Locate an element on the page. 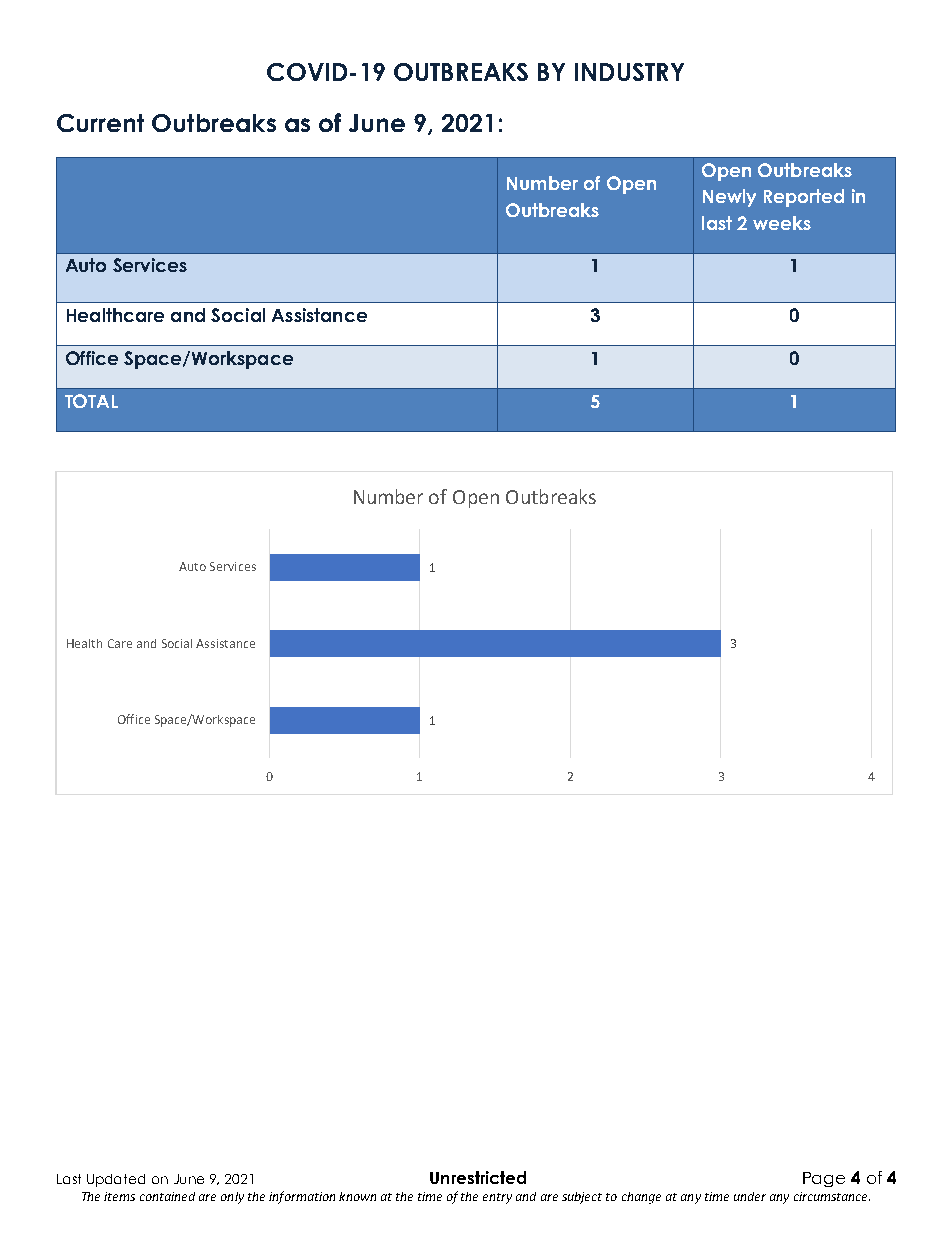 Image resolution: width=952 pixels, height=1233 pixels. Current is located at coordinates (100, 123).
